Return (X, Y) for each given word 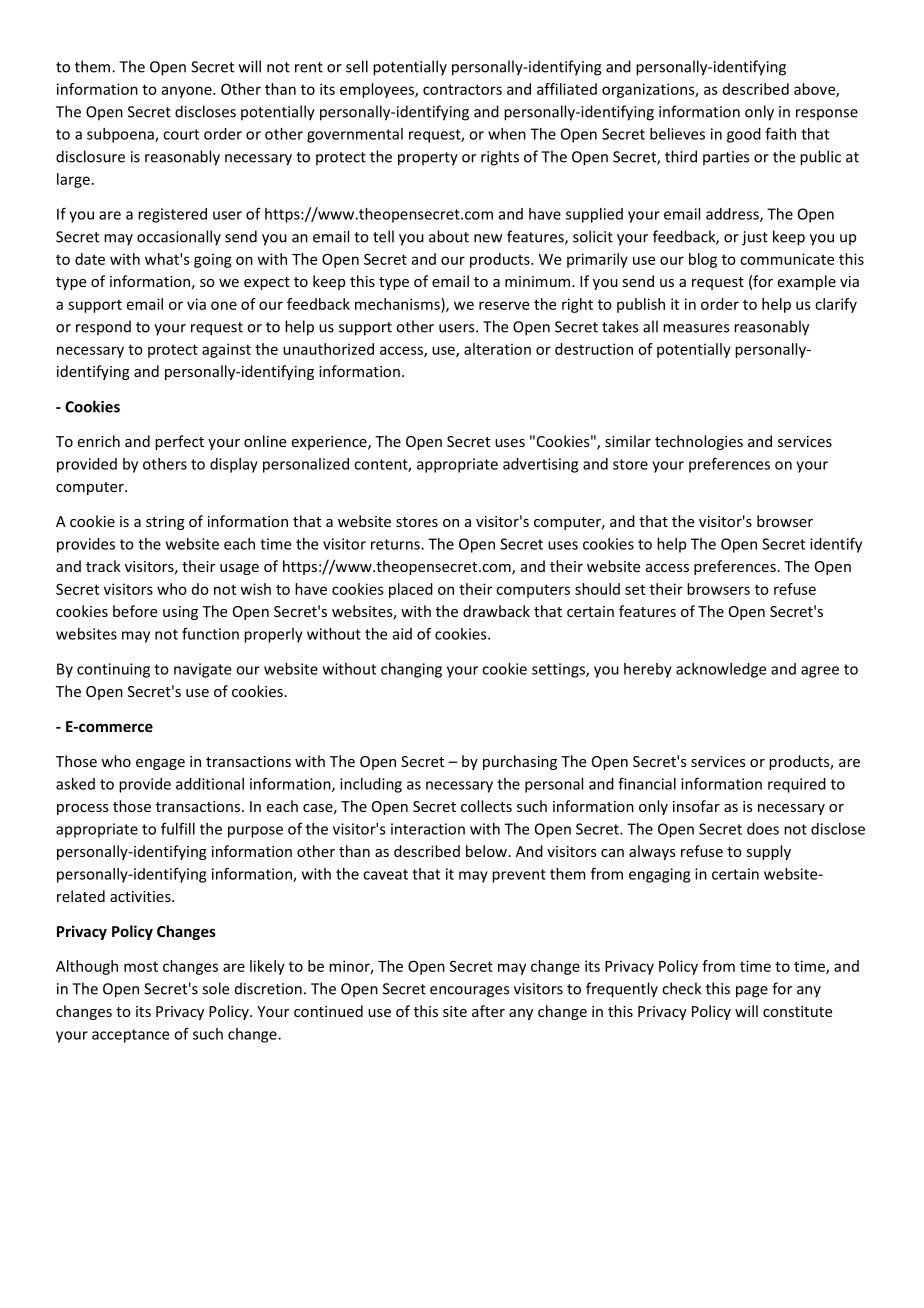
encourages (469, 992)
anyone (188, 92)
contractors (462, 89)
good (744, 135)
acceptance (130, 1036)
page (752, 992)
